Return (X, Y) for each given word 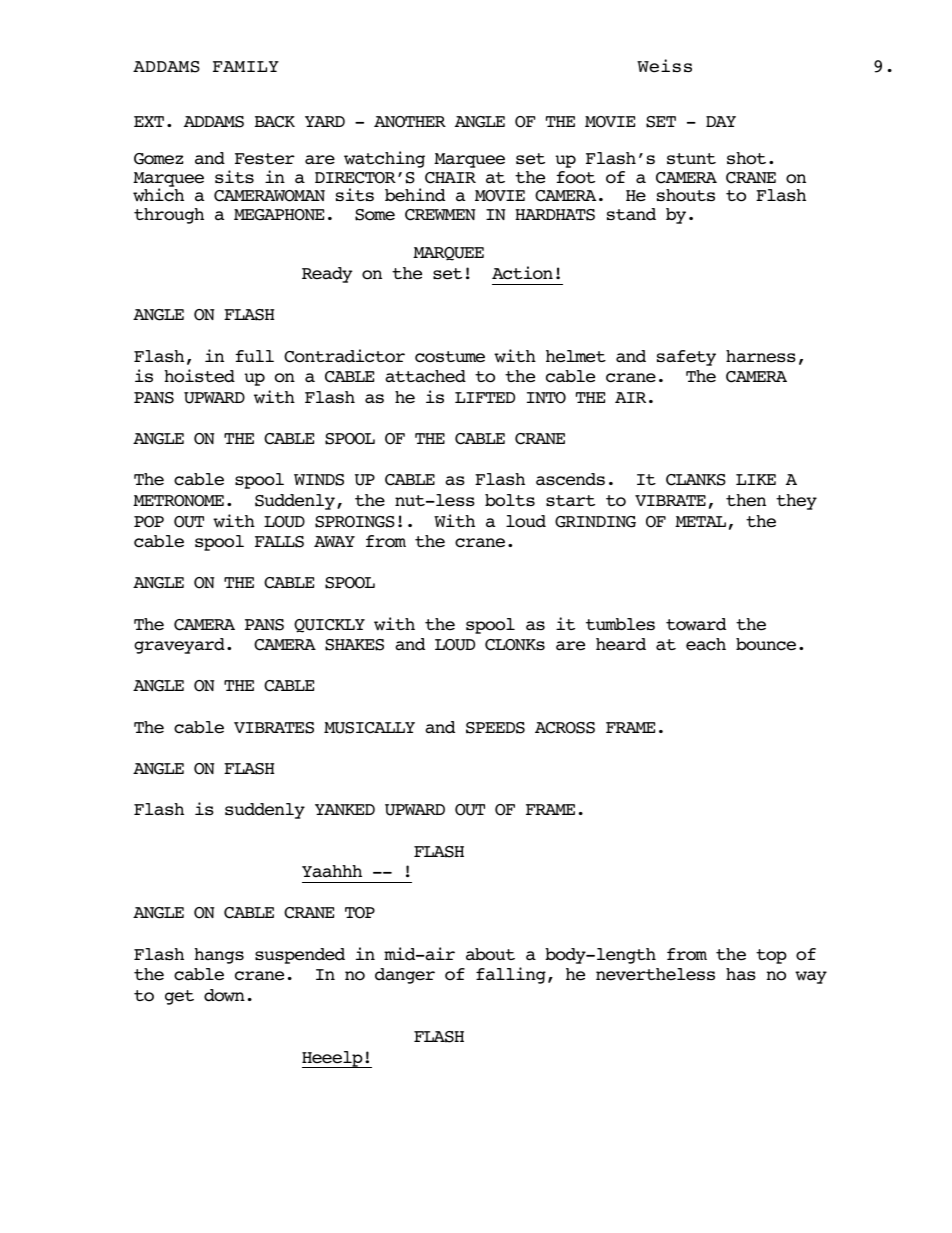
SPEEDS (495, 728)
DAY (721, 121)
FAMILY (246, 66)
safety (686, 358)
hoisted (199, 376)
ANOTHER (410, 122)
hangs (219, 956)
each (706, 644)
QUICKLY (329, 626)
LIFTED (485, 397)
